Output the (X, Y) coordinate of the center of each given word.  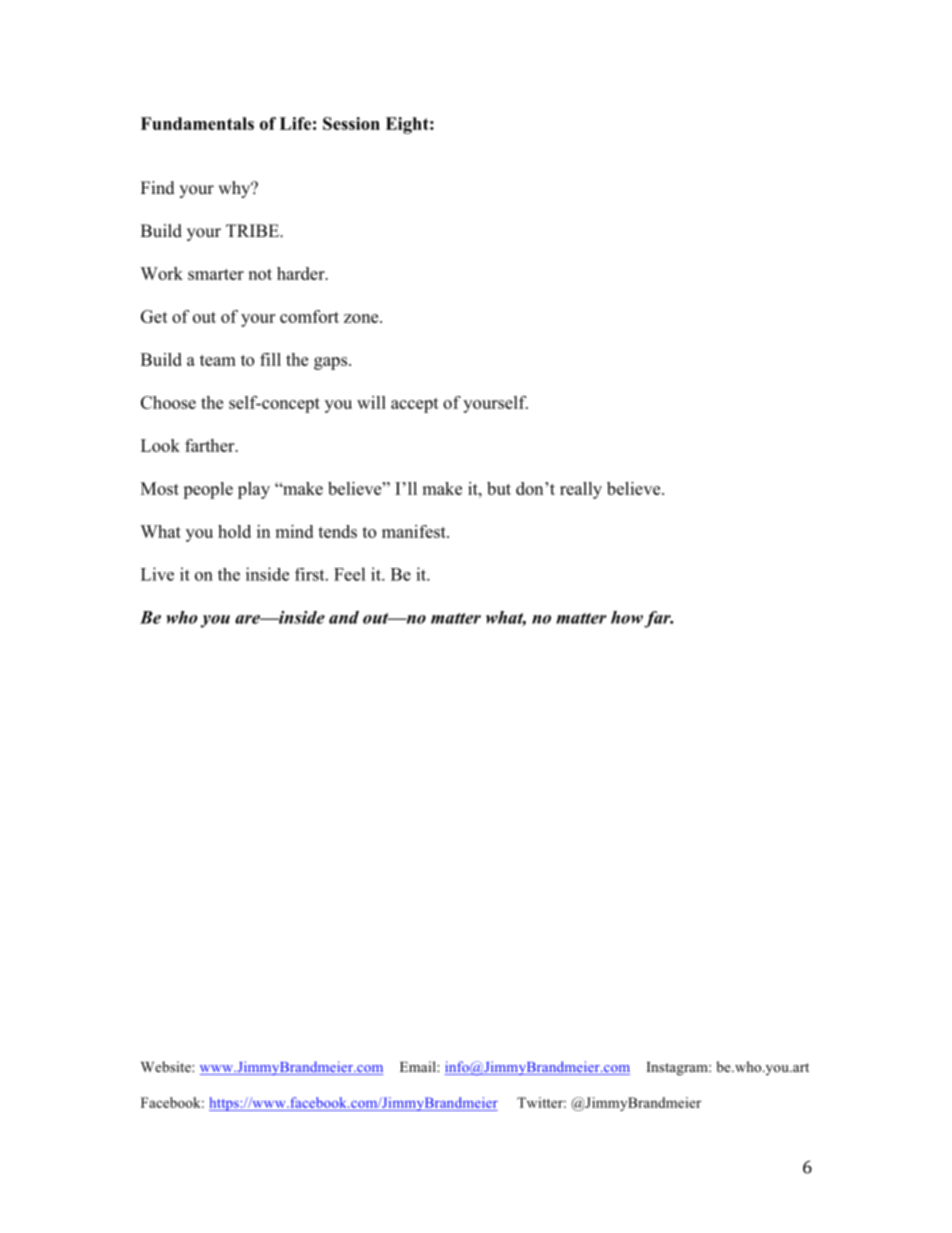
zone (362, 318)
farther (211, 445)
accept (415, 405)
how (627, 617)
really (581, 490)
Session (351, 123)
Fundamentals (197, 123)
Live (157, 574)
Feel (350, 574)
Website (167, 1066)
